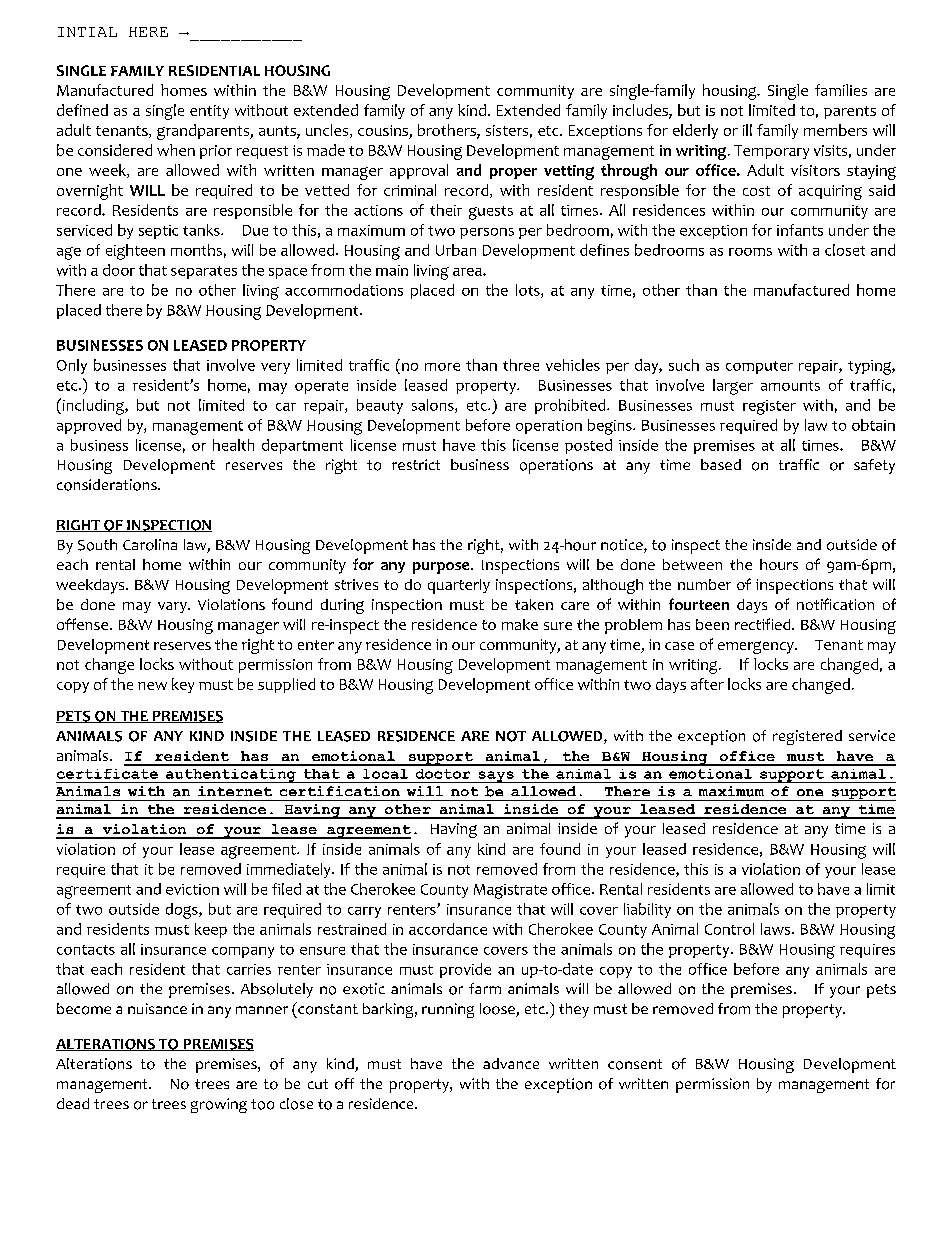  What do you see at coordinates (150, 545) in the screenshot?
I see `Carolina` at bounding box center [150, 545].
